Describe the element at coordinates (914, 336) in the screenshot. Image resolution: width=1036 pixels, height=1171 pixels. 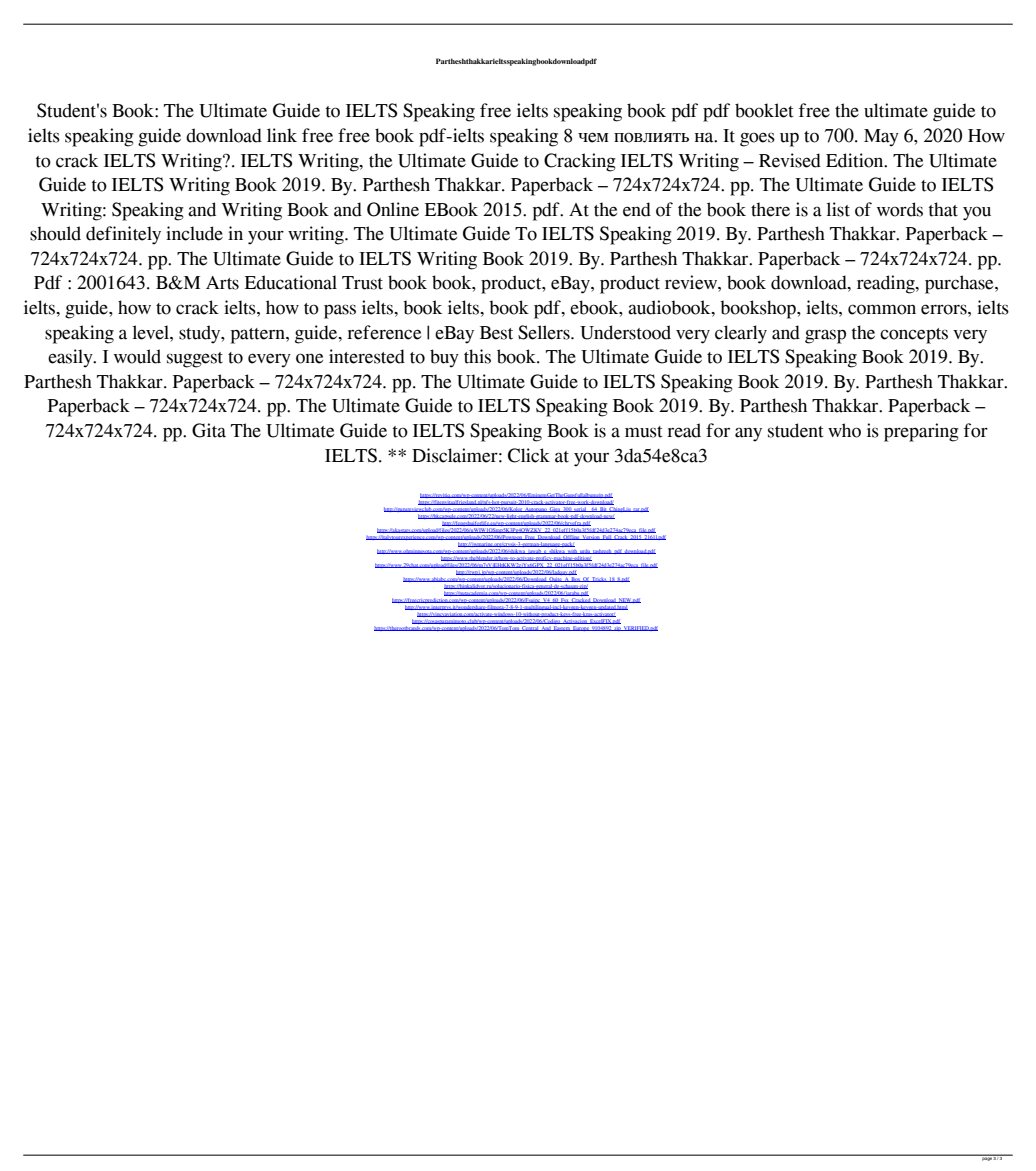
I see `concepts` at that location.
